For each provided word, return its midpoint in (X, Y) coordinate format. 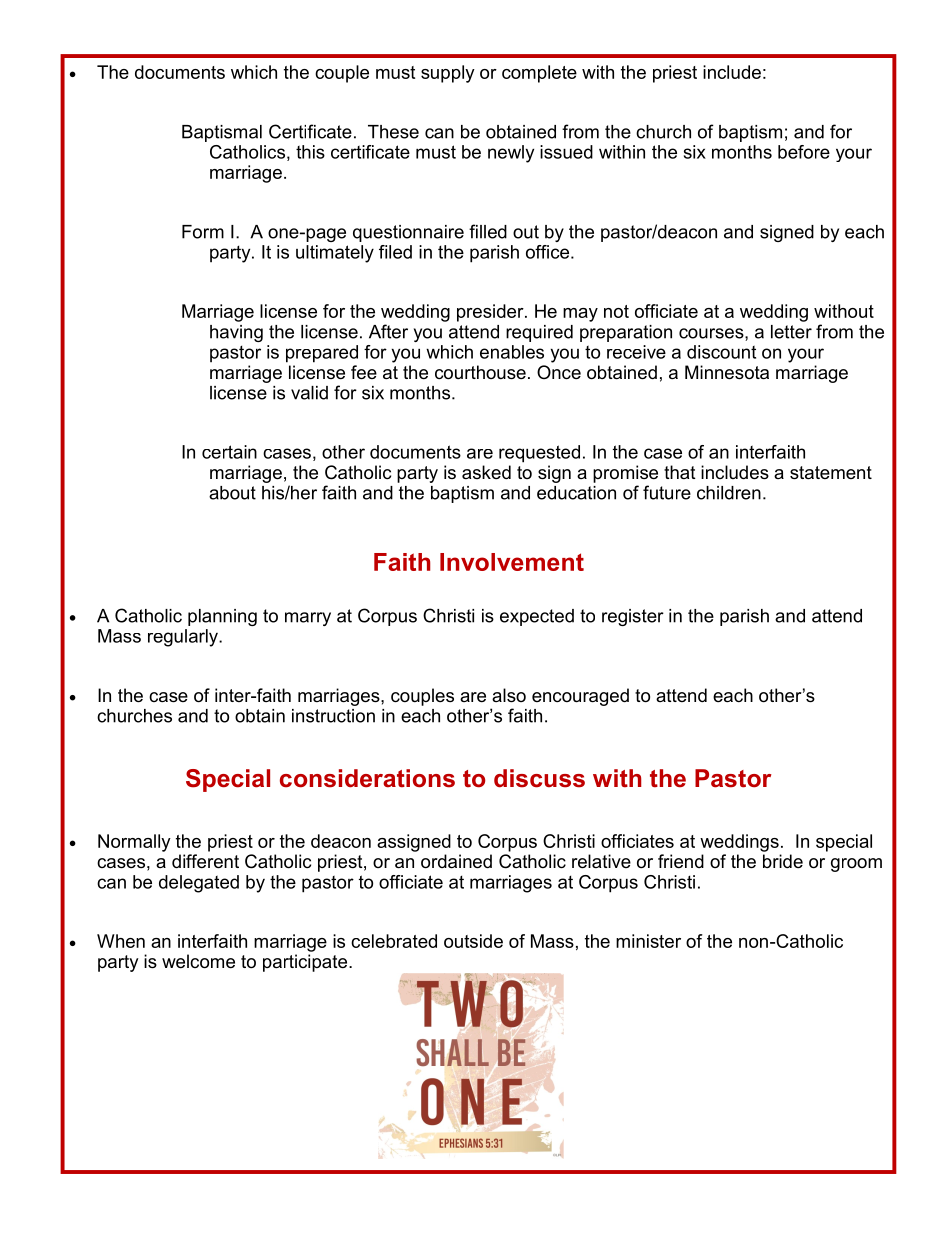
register (633, 617)
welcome (198, 961)
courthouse (480, 372)
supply (448, 74)
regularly (184, 638)
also (509, 695)
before (804, 152)
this (310, 152)
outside (473, 941)
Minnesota (727, 372)
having (236, 333)
